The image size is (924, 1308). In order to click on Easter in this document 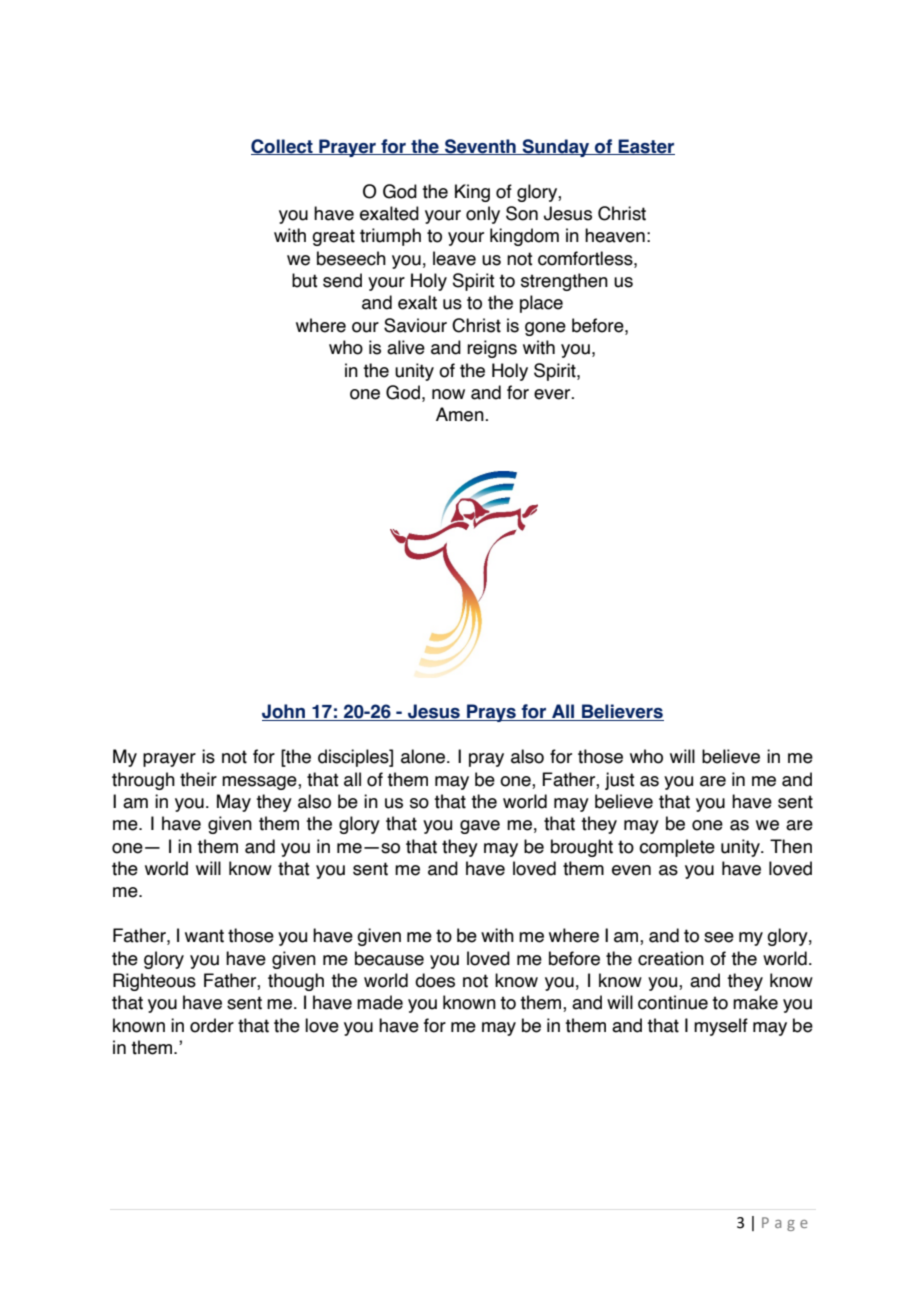, I will do `click(645, 147)`.
